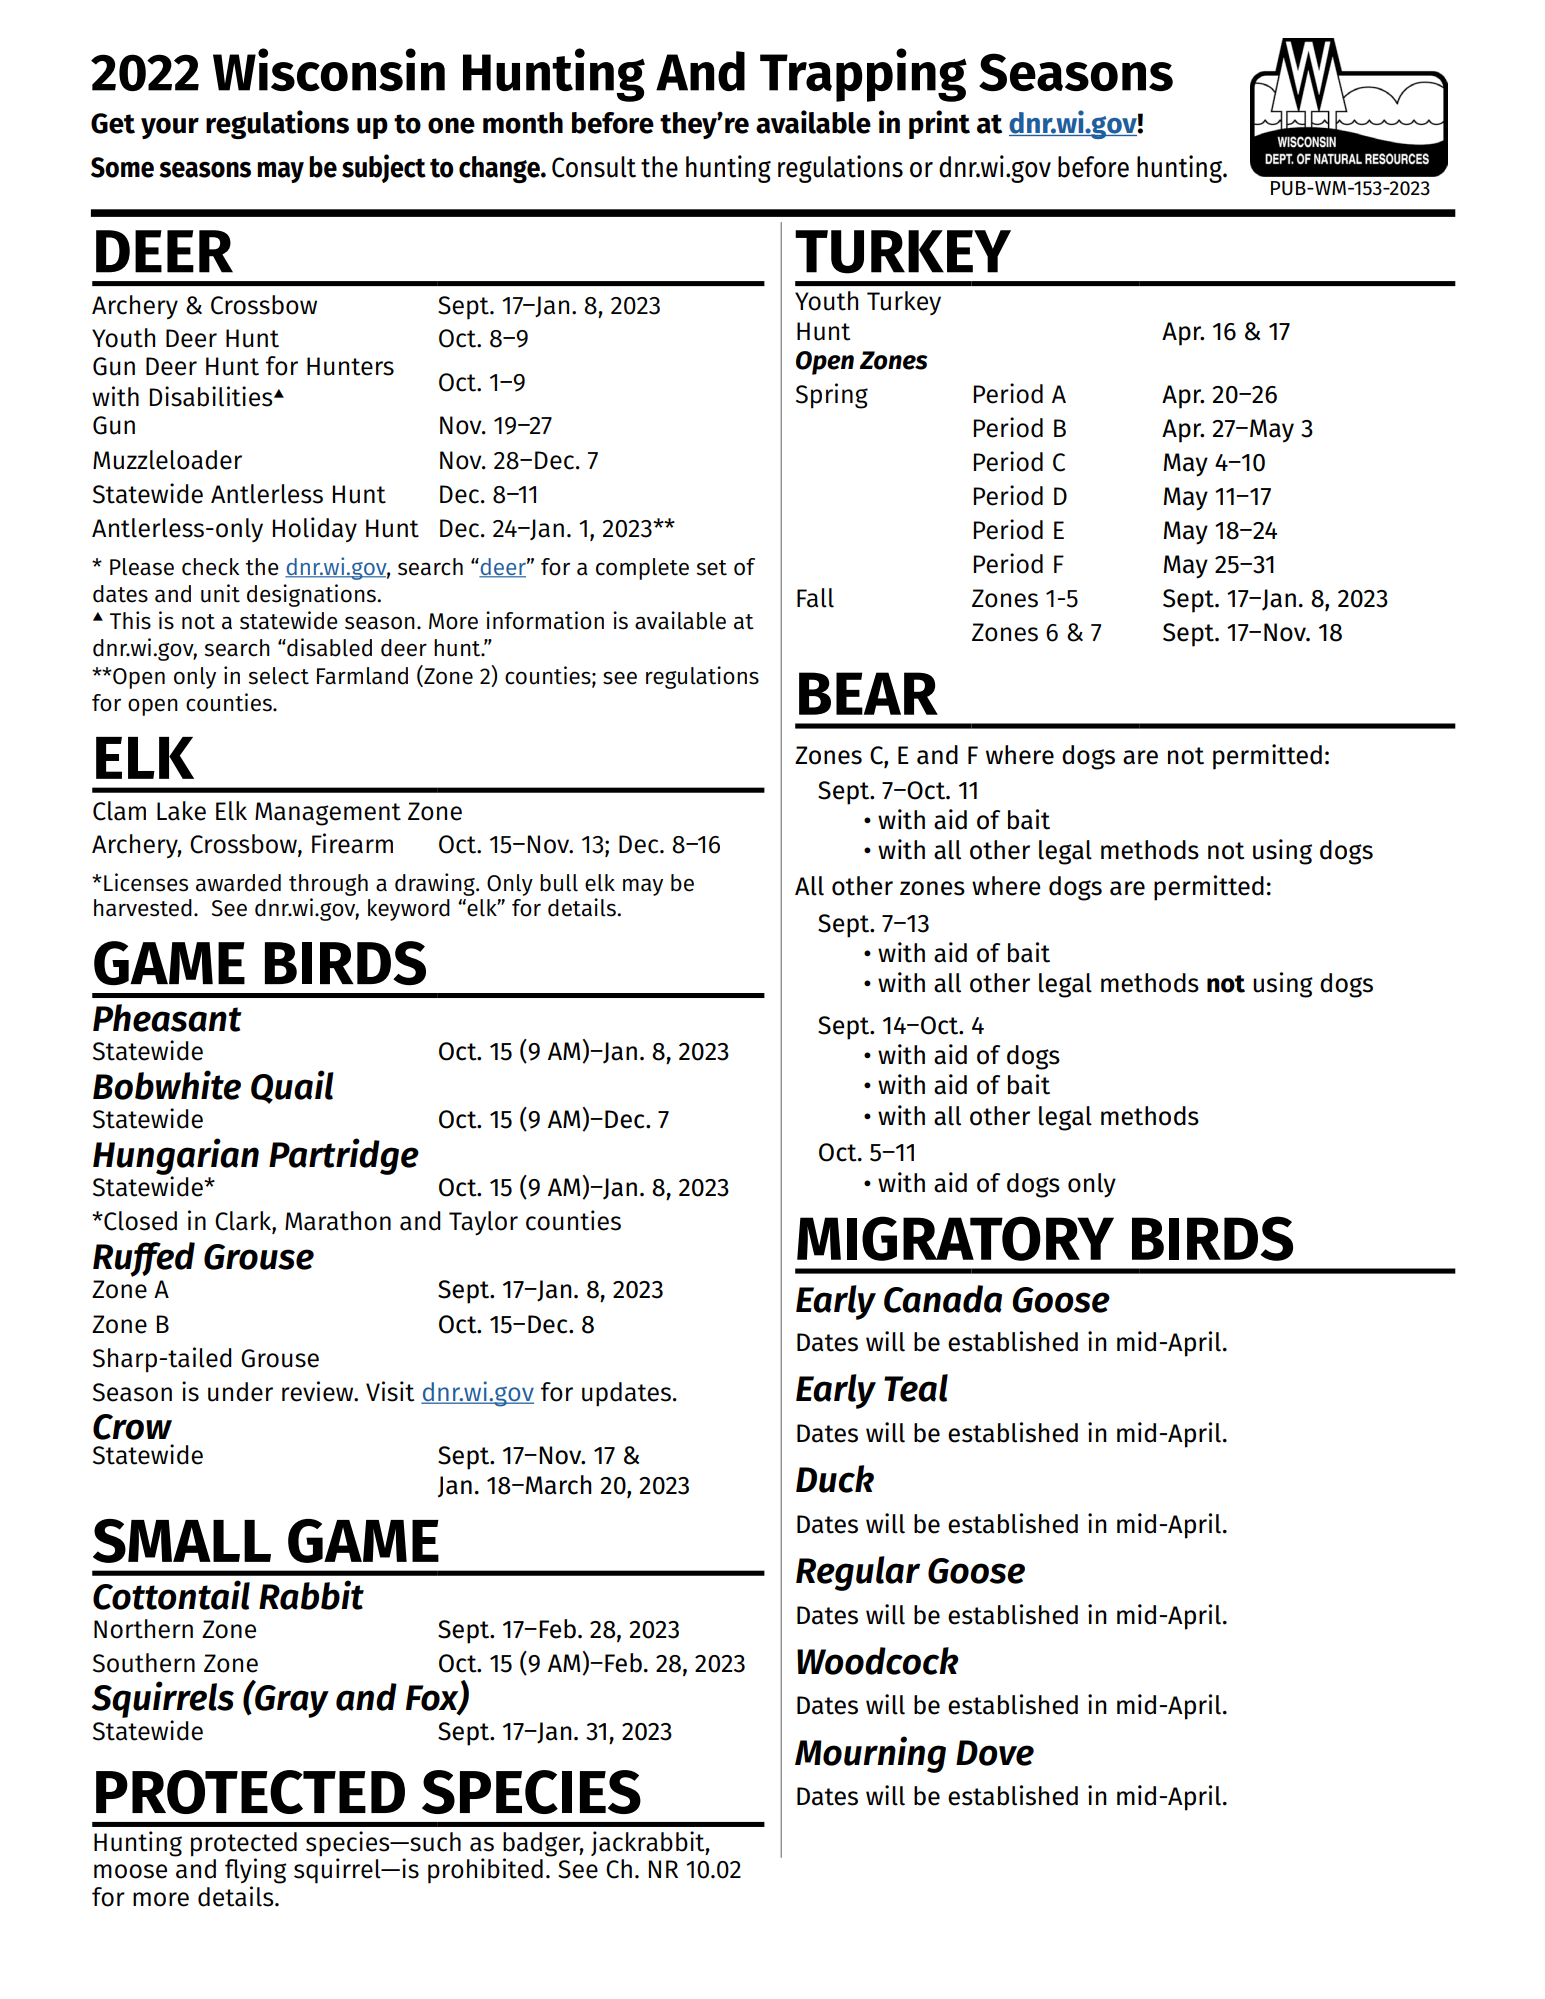  Describe the element at coordinates (483, 1223) in the screenshot. I see `Taylor` at that location.
